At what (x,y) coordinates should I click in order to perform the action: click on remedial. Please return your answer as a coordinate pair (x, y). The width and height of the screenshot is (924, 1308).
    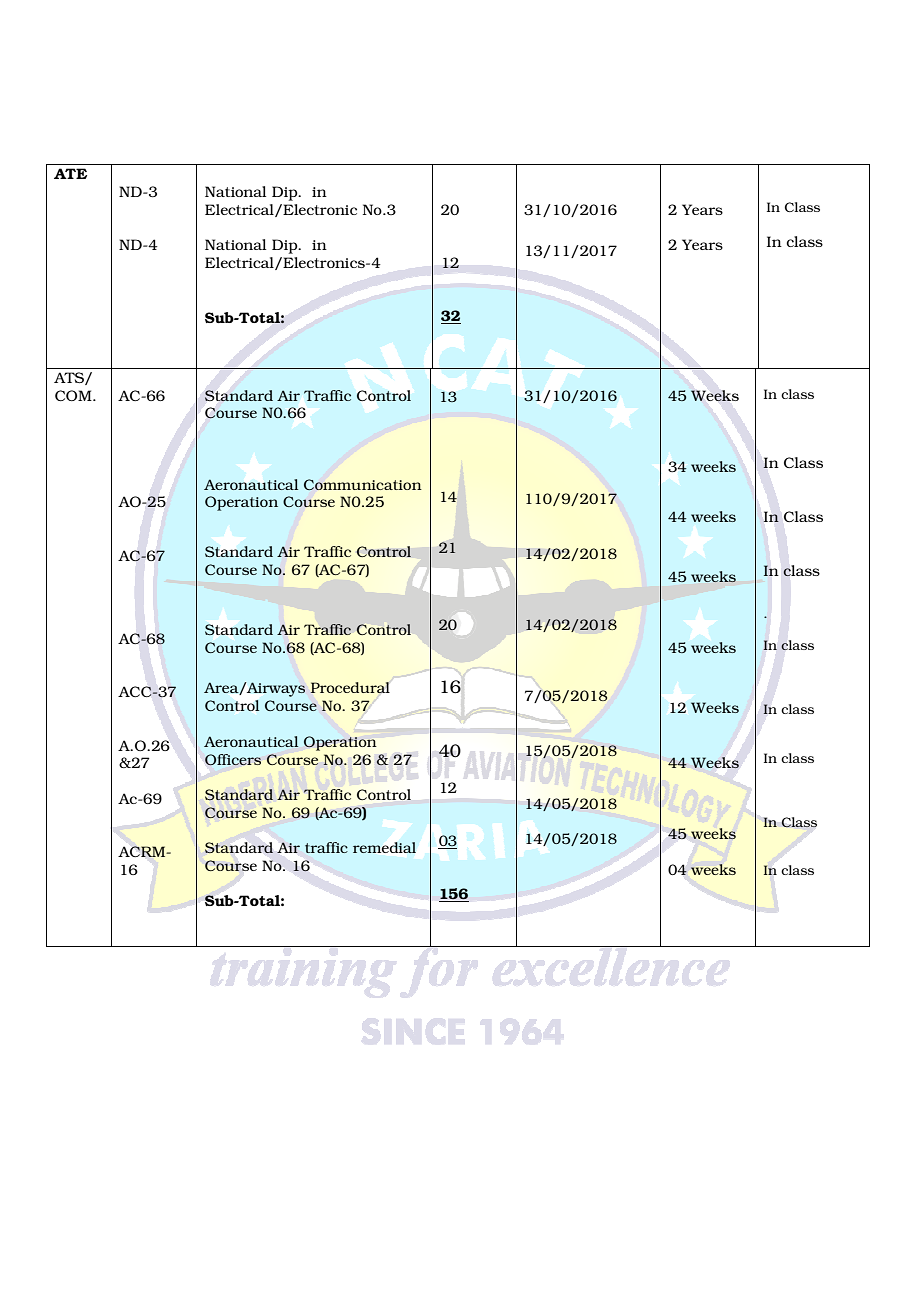
    Looking at the image, I should click on (384, 847).
